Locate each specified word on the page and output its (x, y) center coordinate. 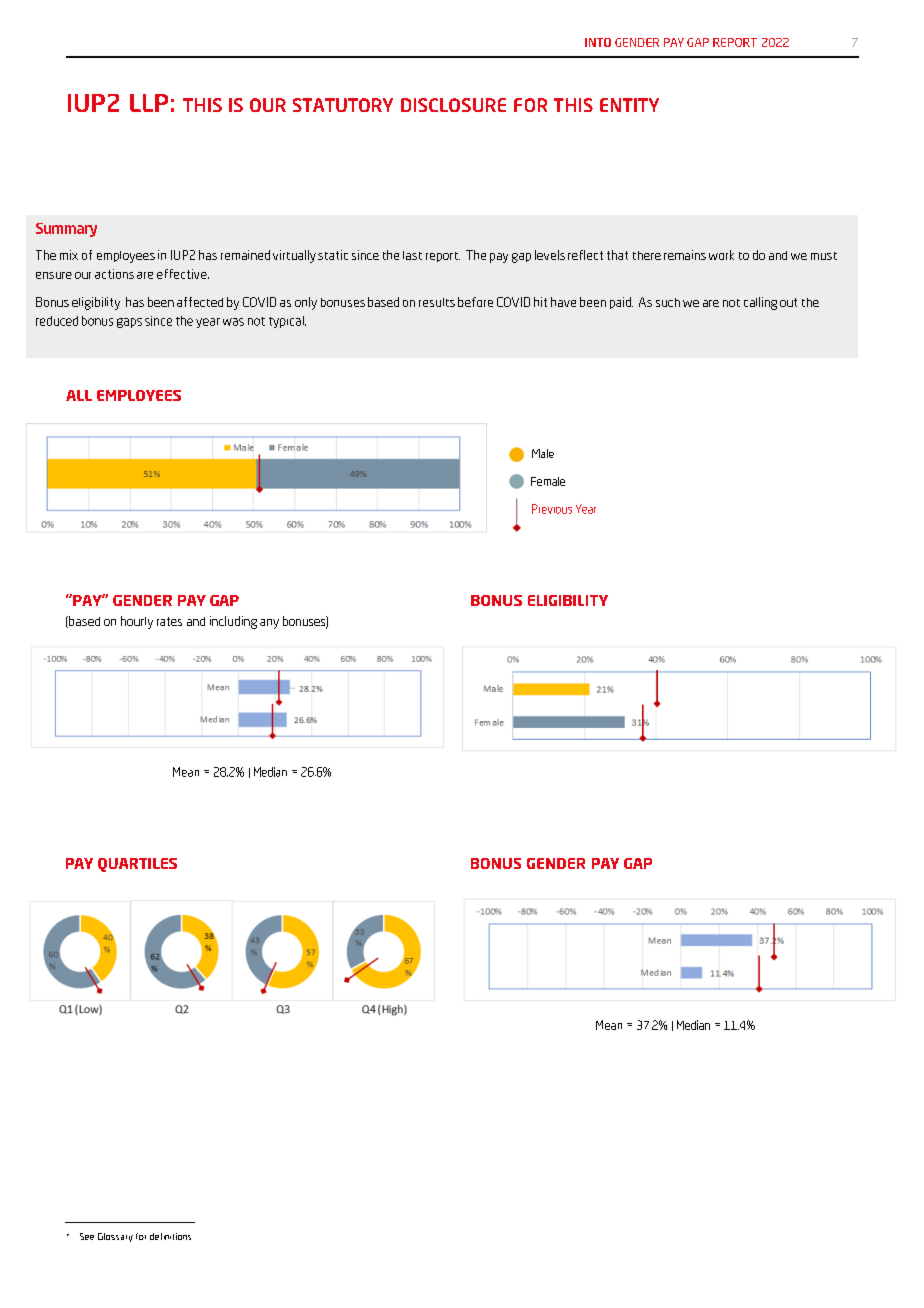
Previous (552, 509)
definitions (170, 1236)
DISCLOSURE (453, 105)
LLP (149, 103)
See (87, 1236)
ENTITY (629, 105)
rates (169, 621)
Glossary (115, 1237)
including (233, 622)
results (437, 302)
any (269, 624)
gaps (129, 323)
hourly (137, 622)
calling (760, 303)
